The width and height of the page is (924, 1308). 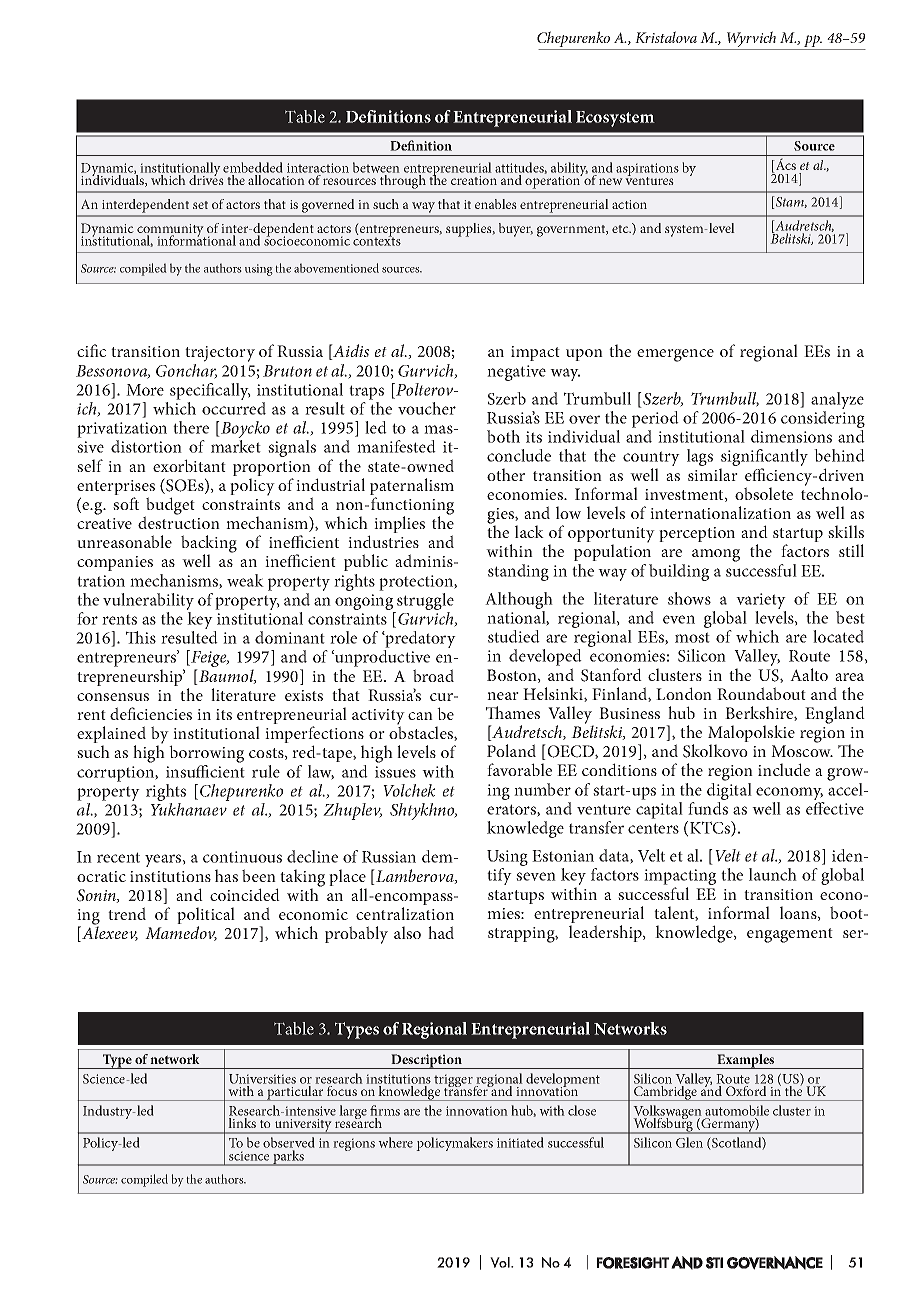 I want to click on enables, so click(x=496, y=204).
